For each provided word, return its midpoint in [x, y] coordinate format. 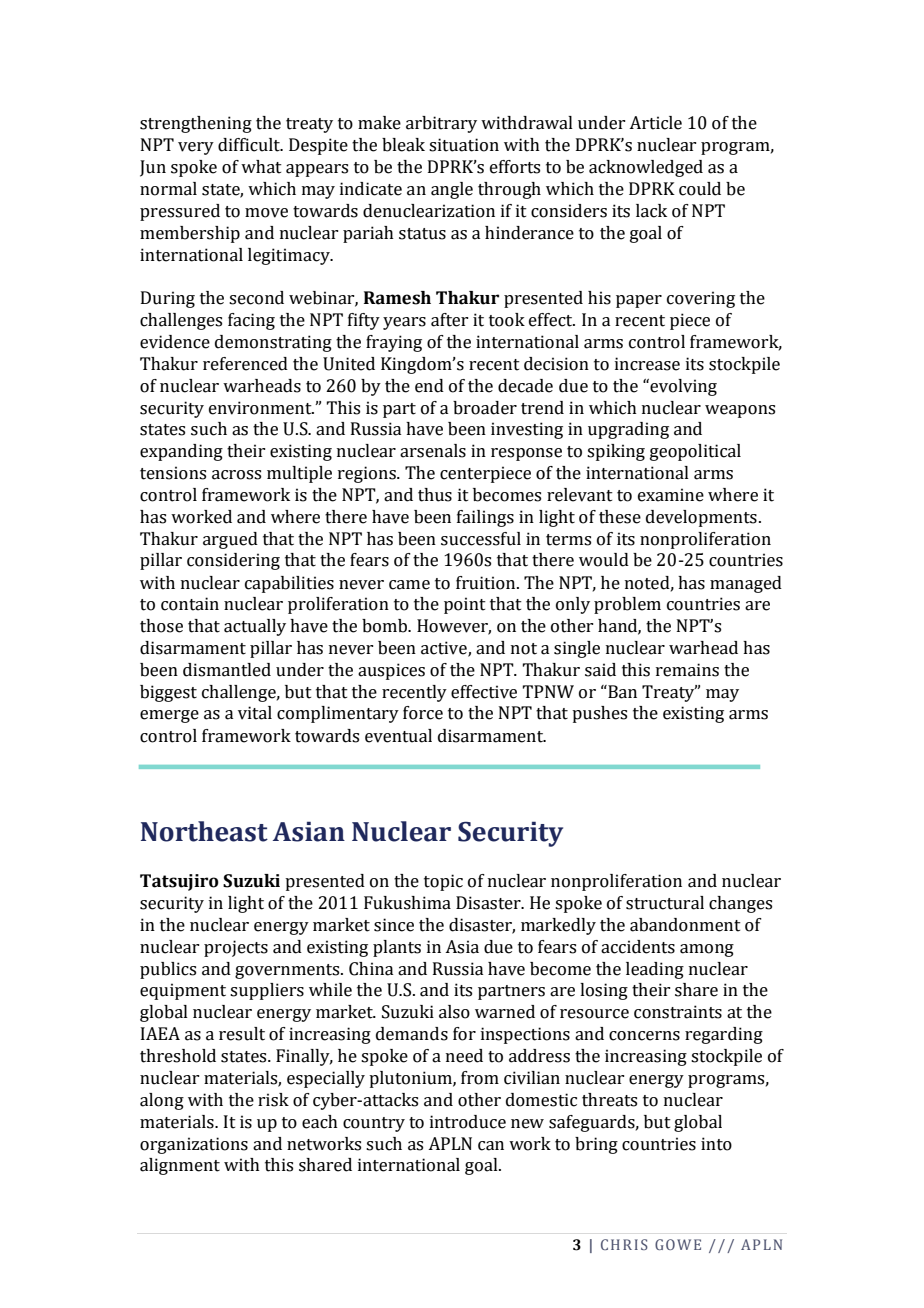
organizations [194, 1145]
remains [687, 670]
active [445, 649]
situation [464, 145]
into [716, 1144]
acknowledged [646, 168]
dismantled [227, 670]
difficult [250, 145]
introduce [468, 1122]
